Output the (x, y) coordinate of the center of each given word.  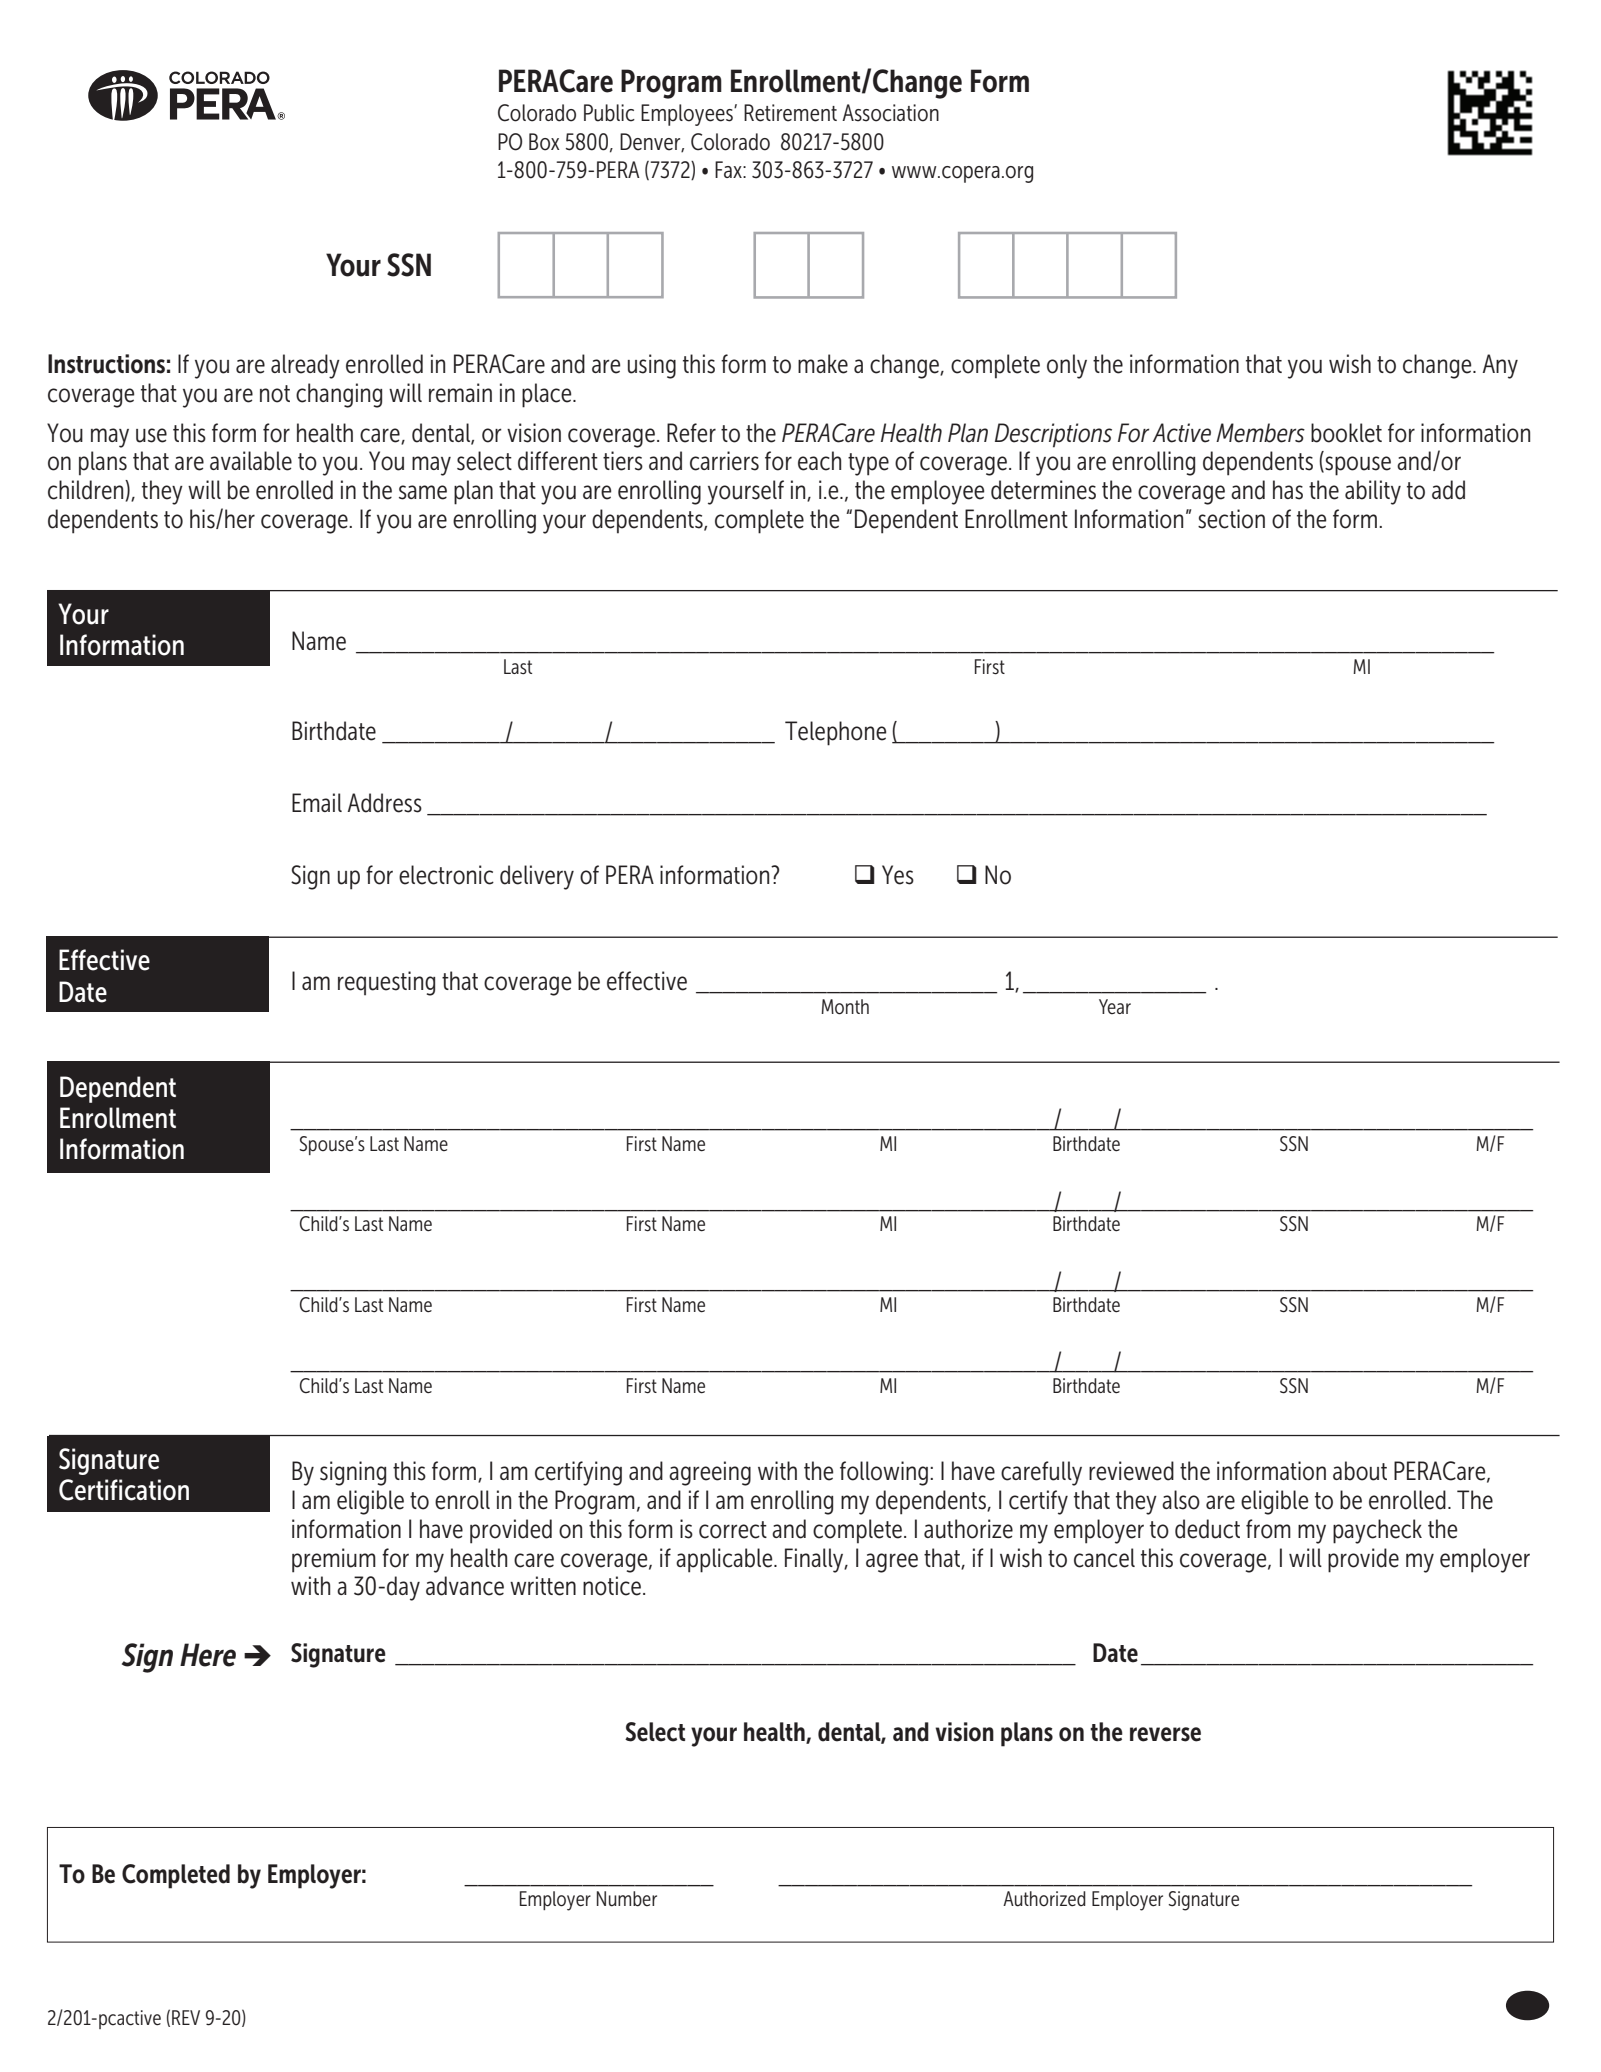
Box (544, 142)
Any (1500, 366)
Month (845, 1007)
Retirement (790, 113)
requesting (386, 983)
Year (1115, 1006)
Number (627, 1899)
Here (208, 1655)
